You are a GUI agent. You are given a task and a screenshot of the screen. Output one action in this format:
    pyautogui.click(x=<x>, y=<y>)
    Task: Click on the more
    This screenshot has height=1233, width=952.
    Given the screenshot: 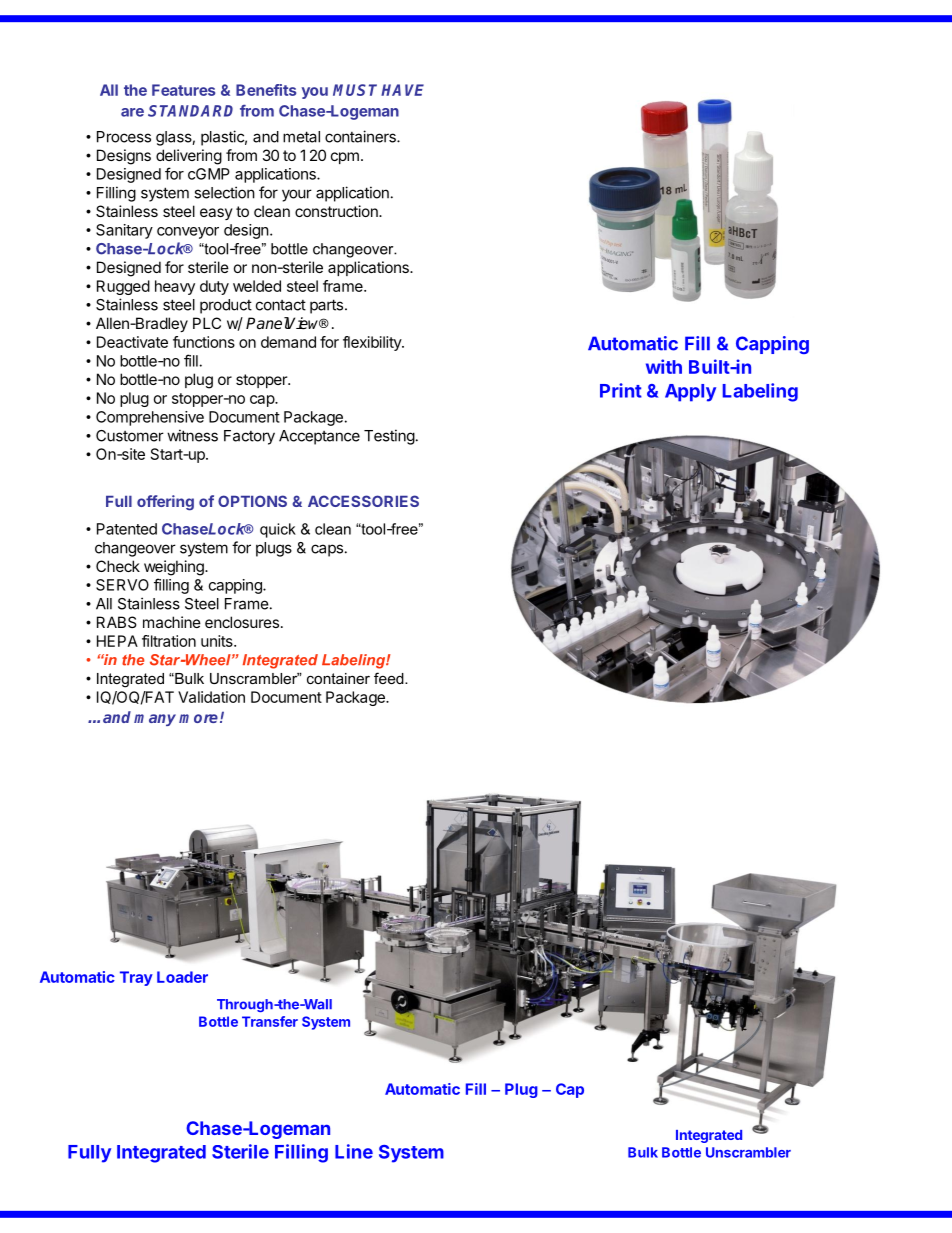 What is the action you would take?
    pyautogui.click(x=198, y=718)
